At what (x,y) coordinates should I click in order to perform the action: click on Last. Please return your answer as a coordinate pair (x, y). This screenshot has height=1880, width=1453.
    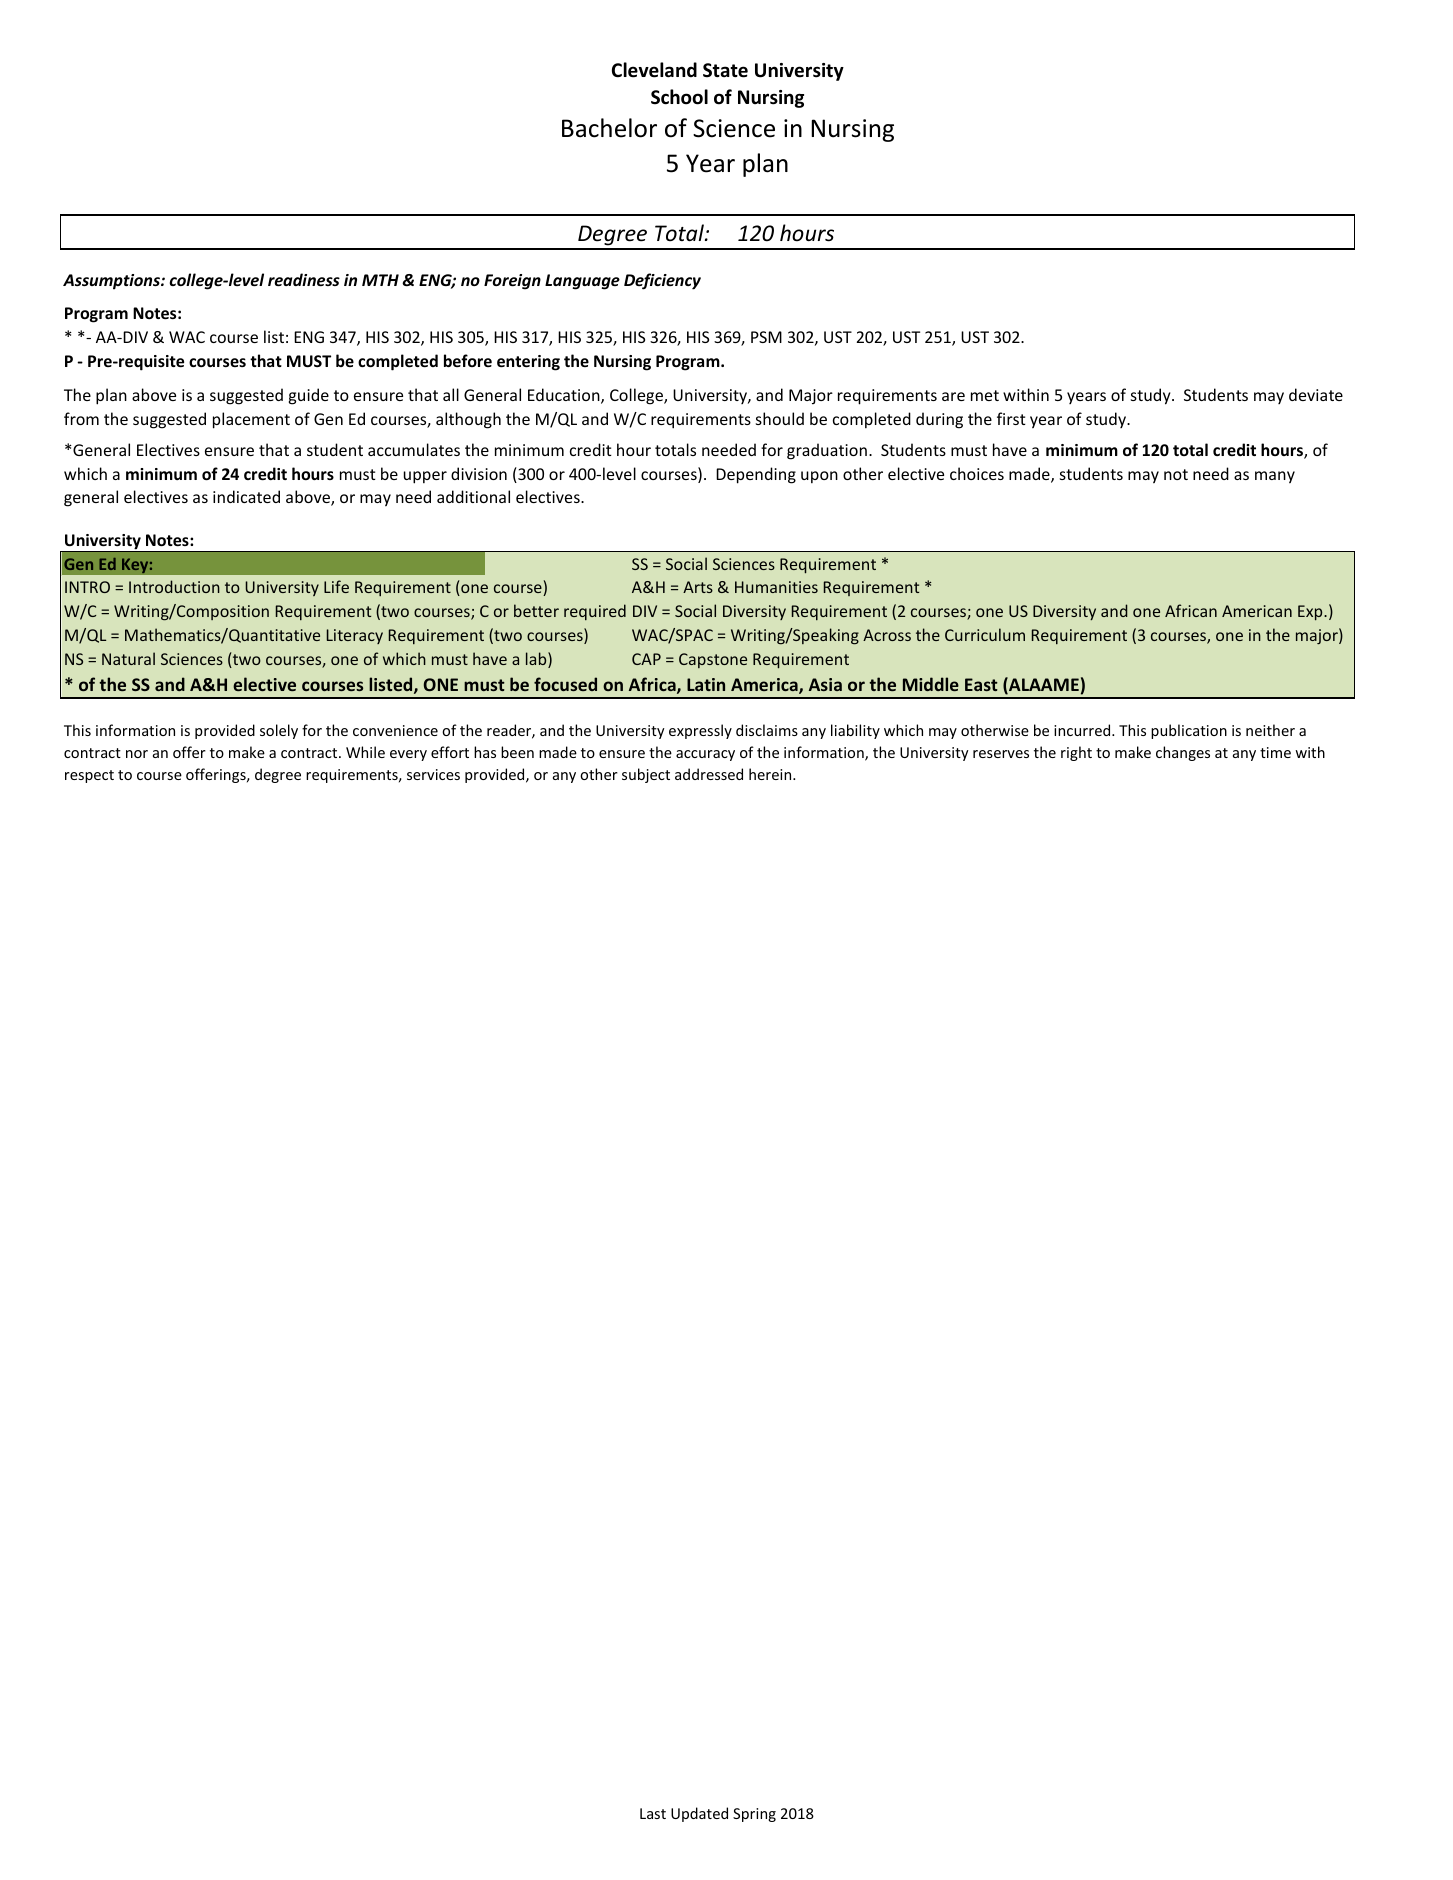
    Looking at the image, I should click on (653, 1813).
